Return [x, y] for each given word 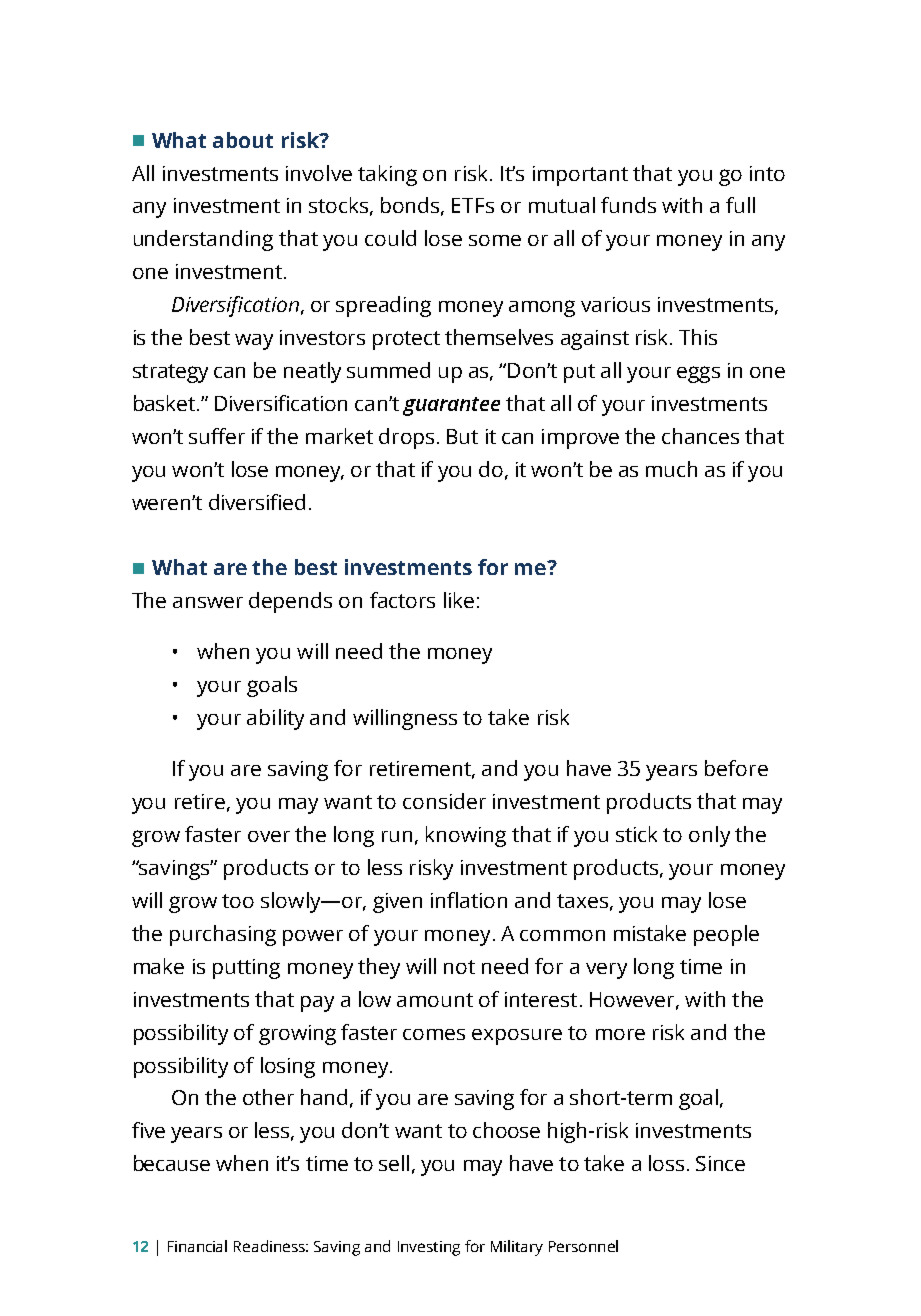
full [740, 205]
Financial [197, 1246]
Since [720, 1163]
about [243, 140]
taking [387, 175]
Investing [429, 1248]
